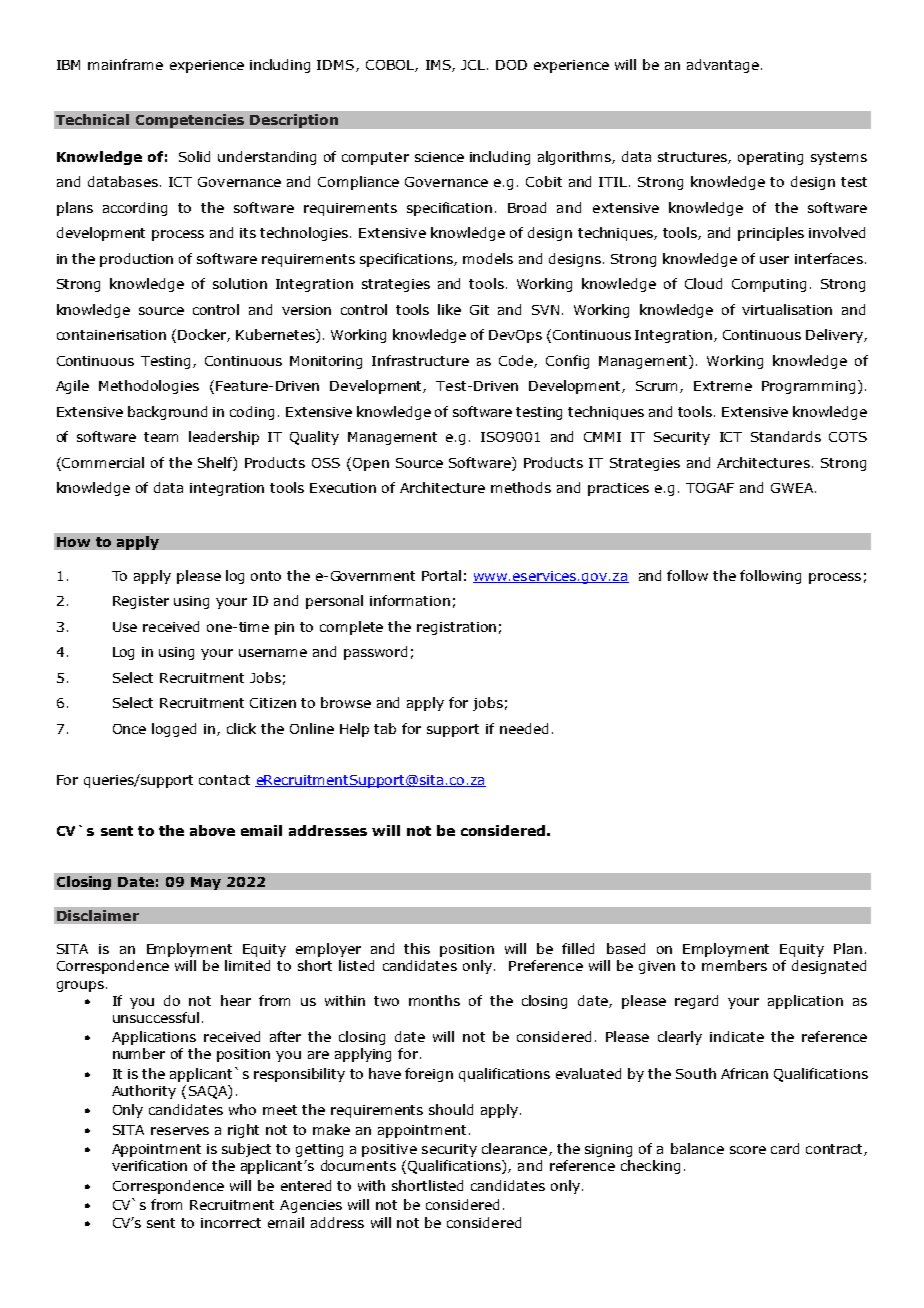 The height and width of the page is (1308, 924). Describe the element at coordinates (439, 66) in the page. I see `IMS` at that location.
